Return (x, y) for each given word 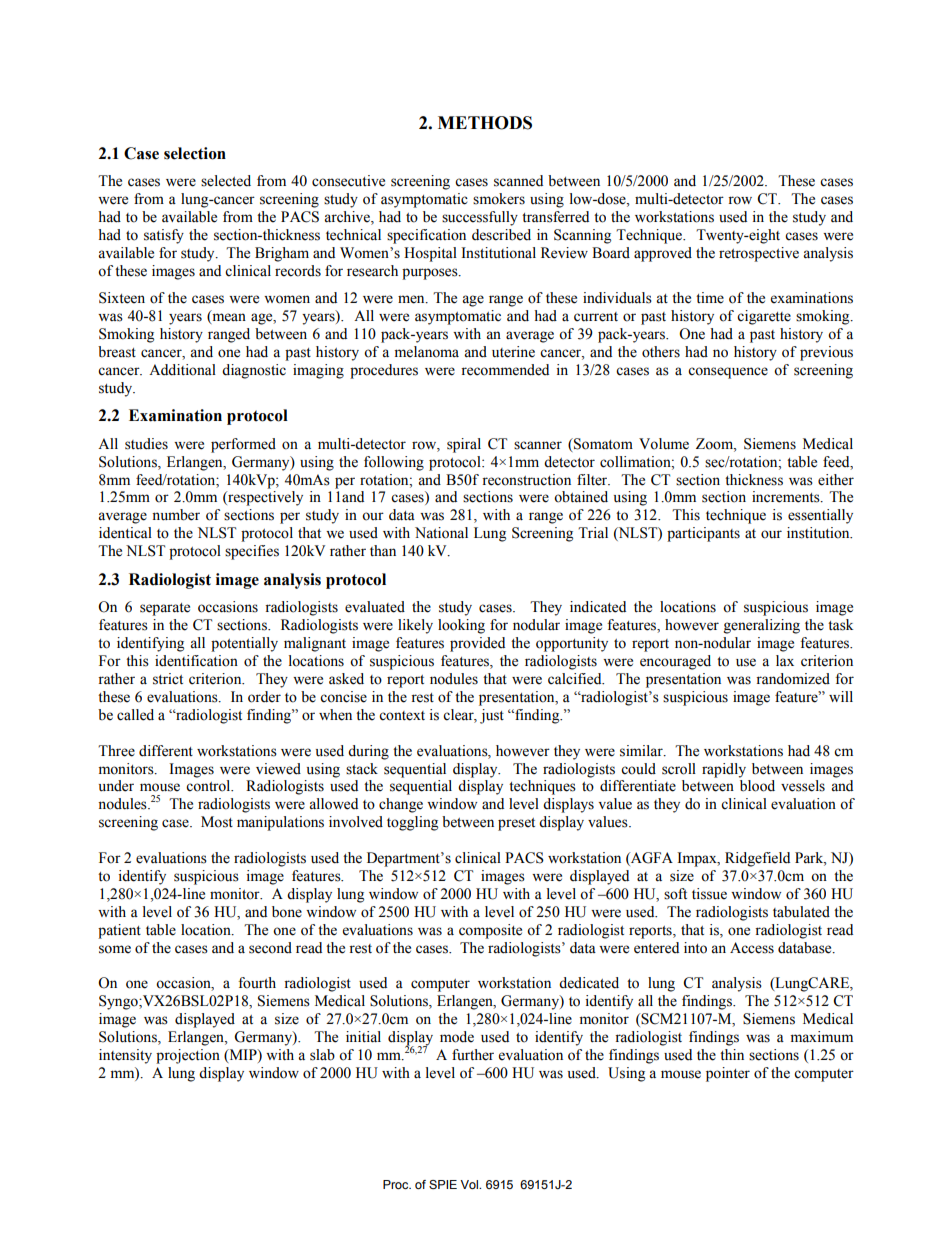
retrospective (759, 254)
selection (195, 153)
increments (787, 497)
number (176, 515)
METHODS (485, 123)
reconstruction (526, 480)
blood (757, 786)
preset (516, 824)
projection (188, 1056)
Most (217, 822)
